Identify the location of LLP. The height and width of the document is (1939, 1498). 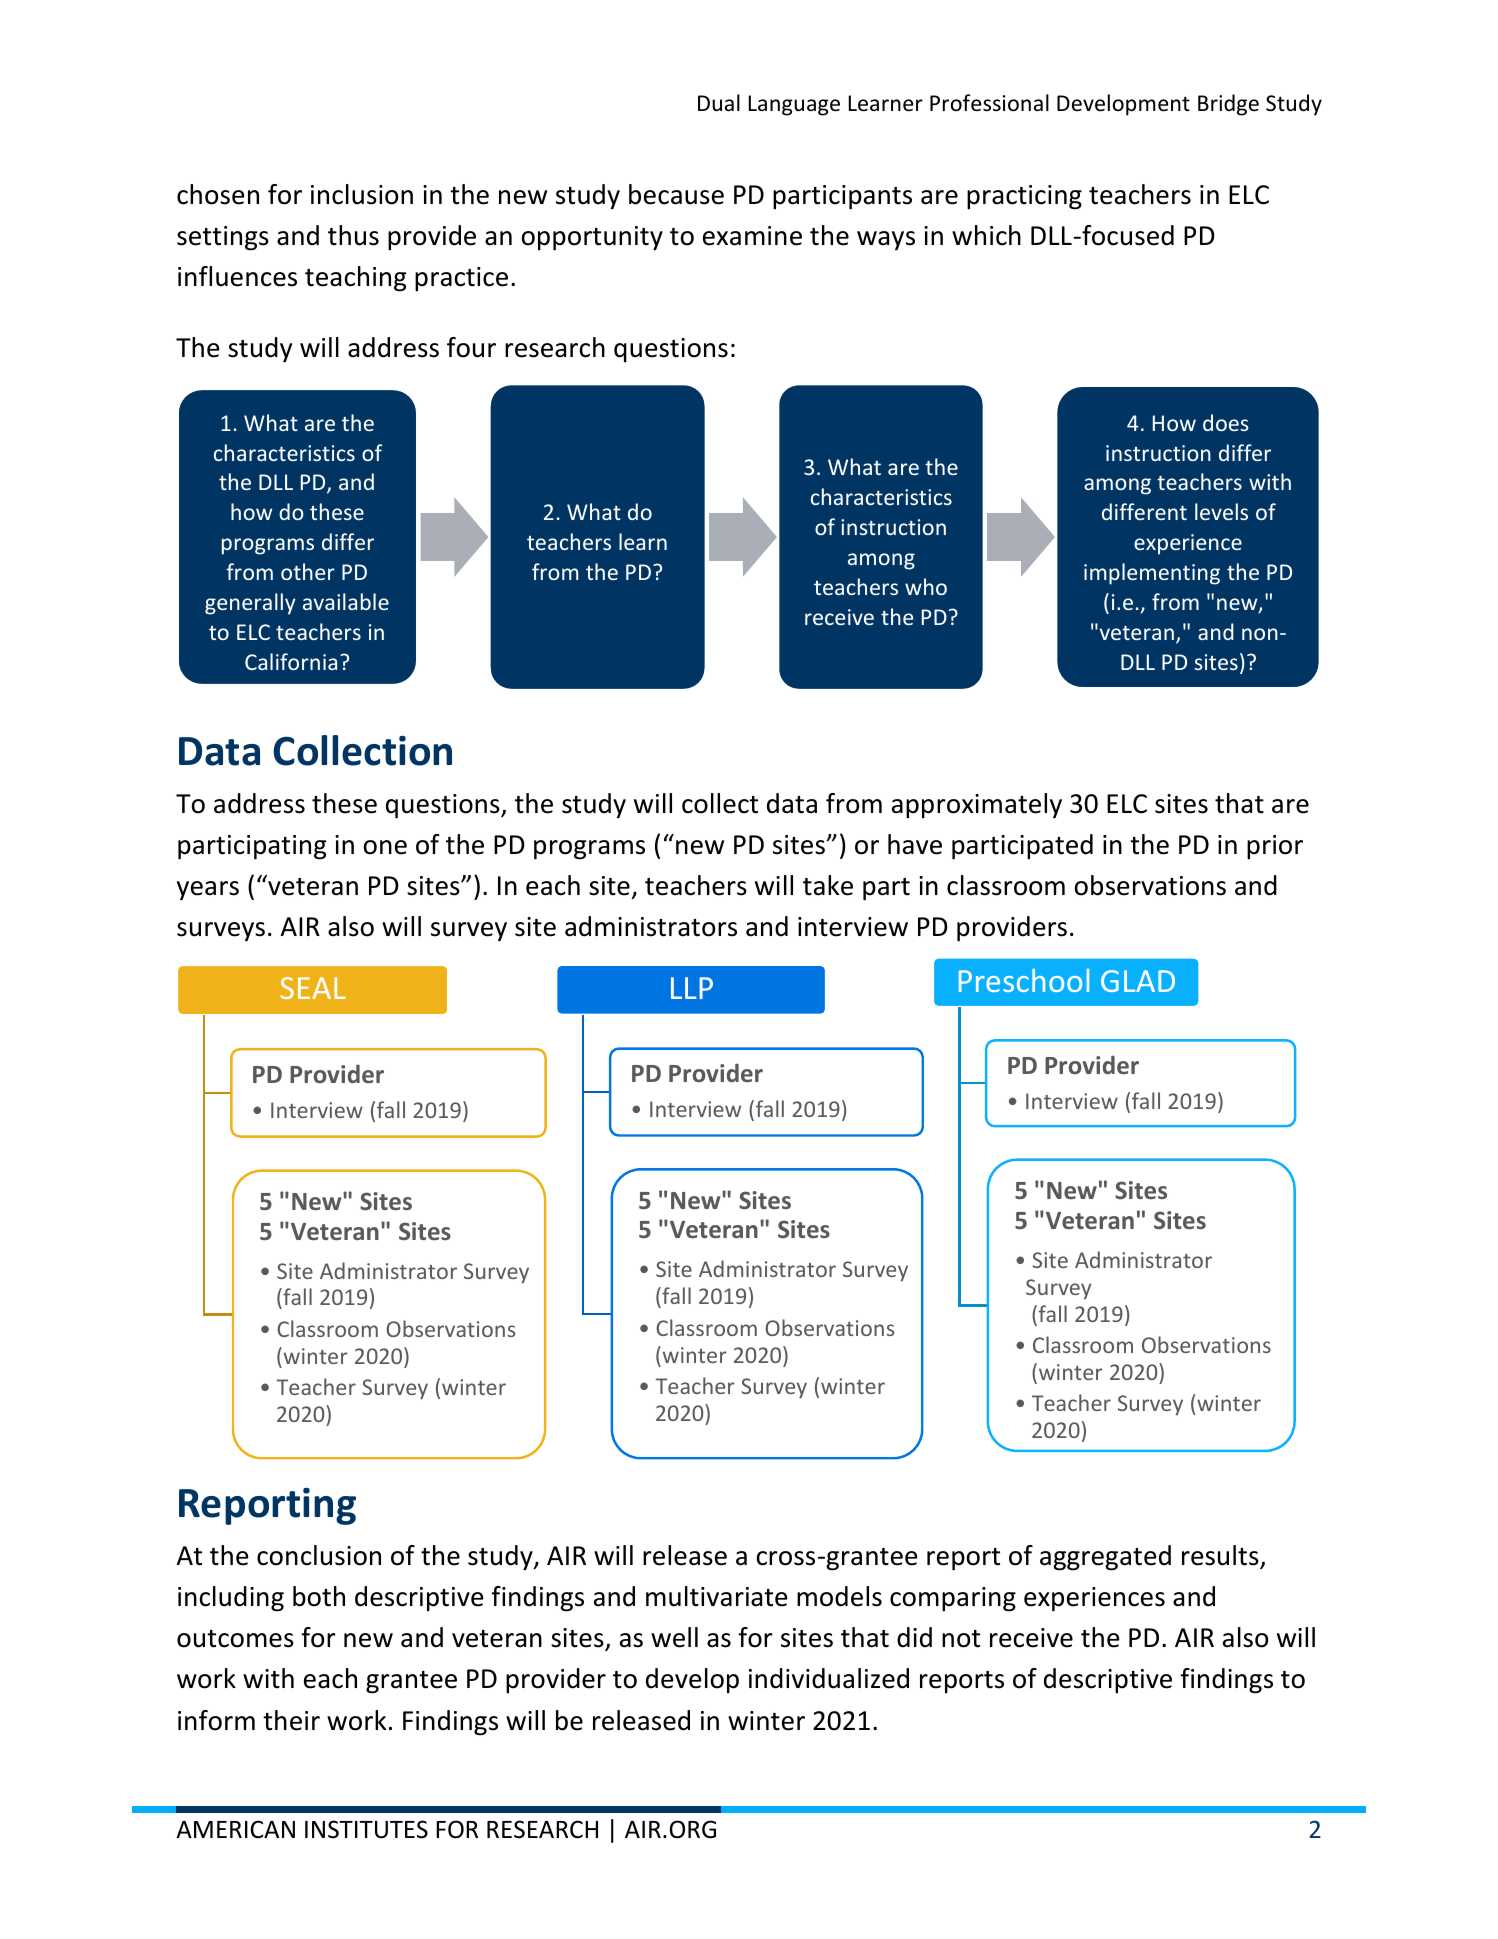
(692, 988).
